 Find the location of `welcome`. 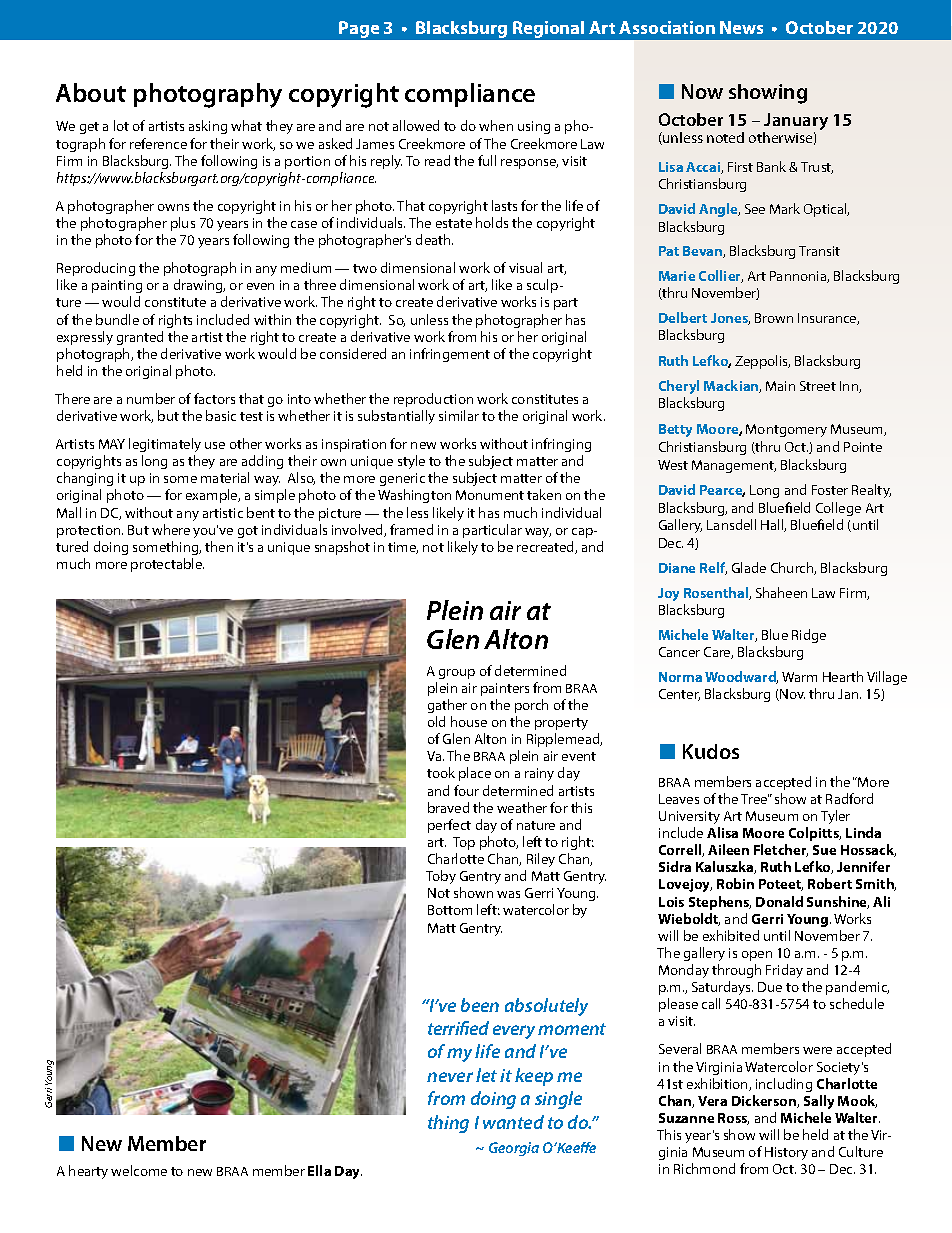

welcome is located at coordinates (139, 1170).
